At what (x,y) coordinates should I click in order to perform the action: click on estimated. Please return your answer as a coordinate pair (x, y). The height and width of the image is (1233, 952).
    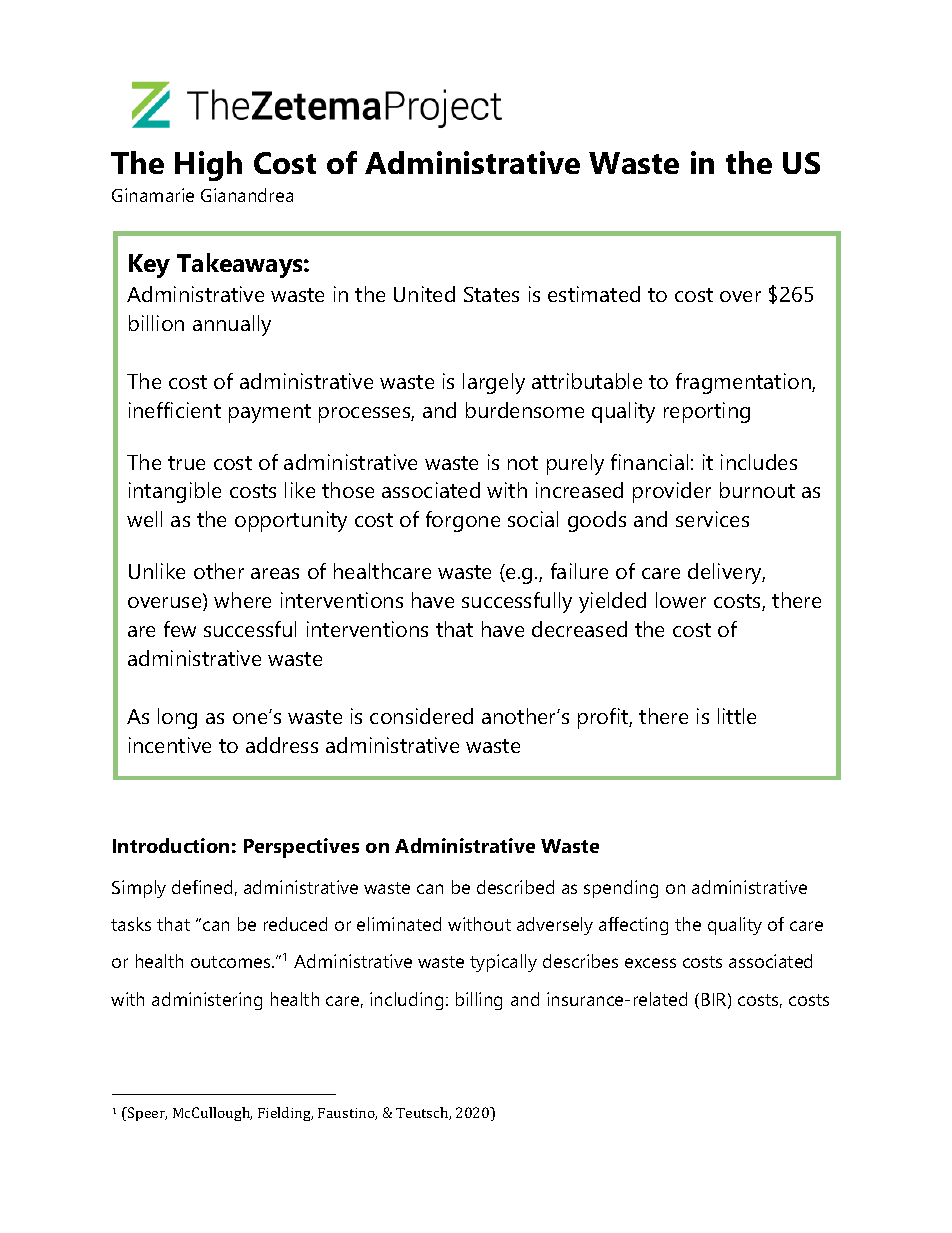
    Looking at the image, I should click on (594, 294).
